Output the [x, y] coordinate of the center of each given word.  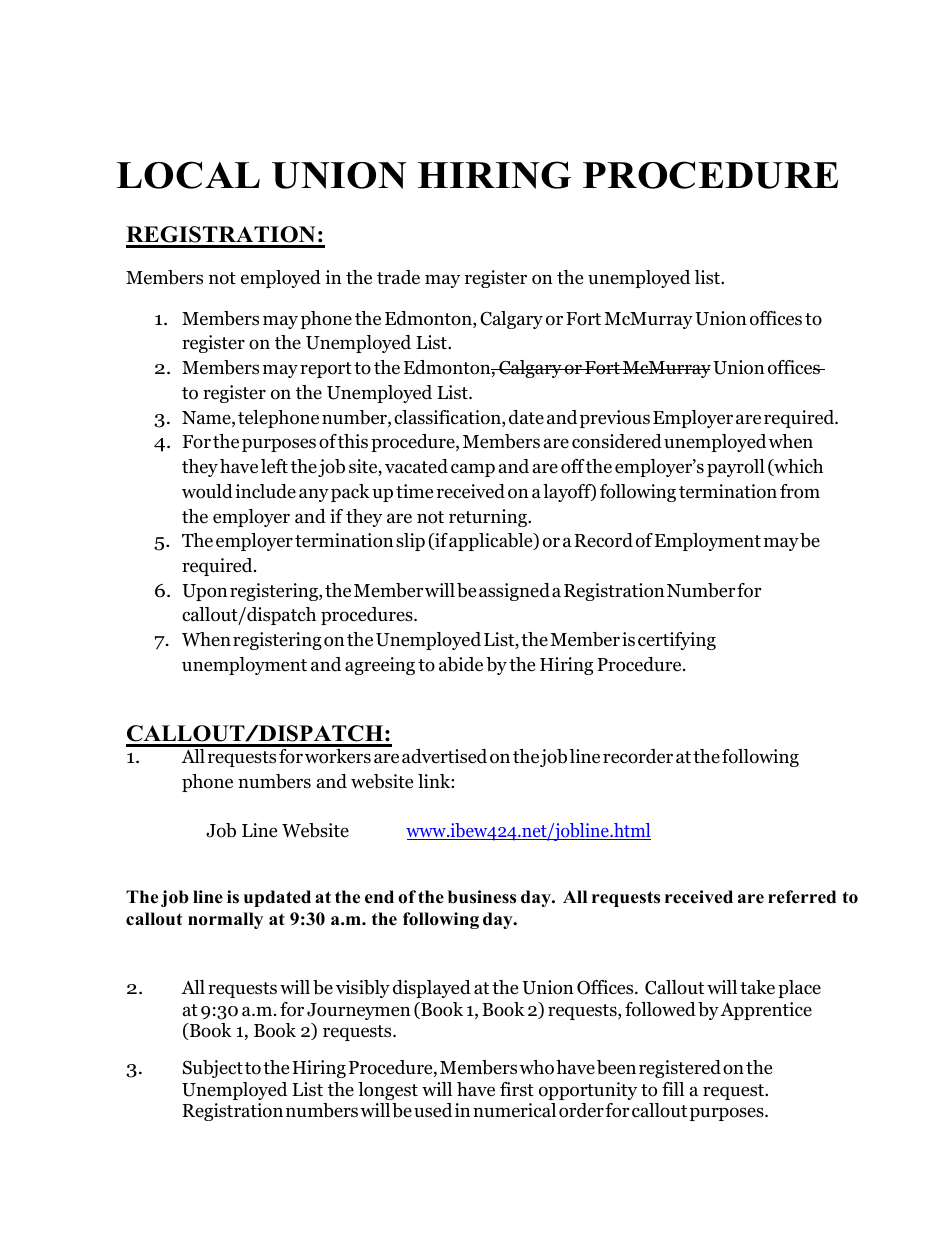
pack [350, 493]
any [314, 495]
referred [802, 897]
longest [388, 1091]
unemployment [244, 666]
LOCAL [188, 175]
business [482, 897]
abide [461, 664]
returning [489, 518]
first [517, 1089]
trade [398, 277]
